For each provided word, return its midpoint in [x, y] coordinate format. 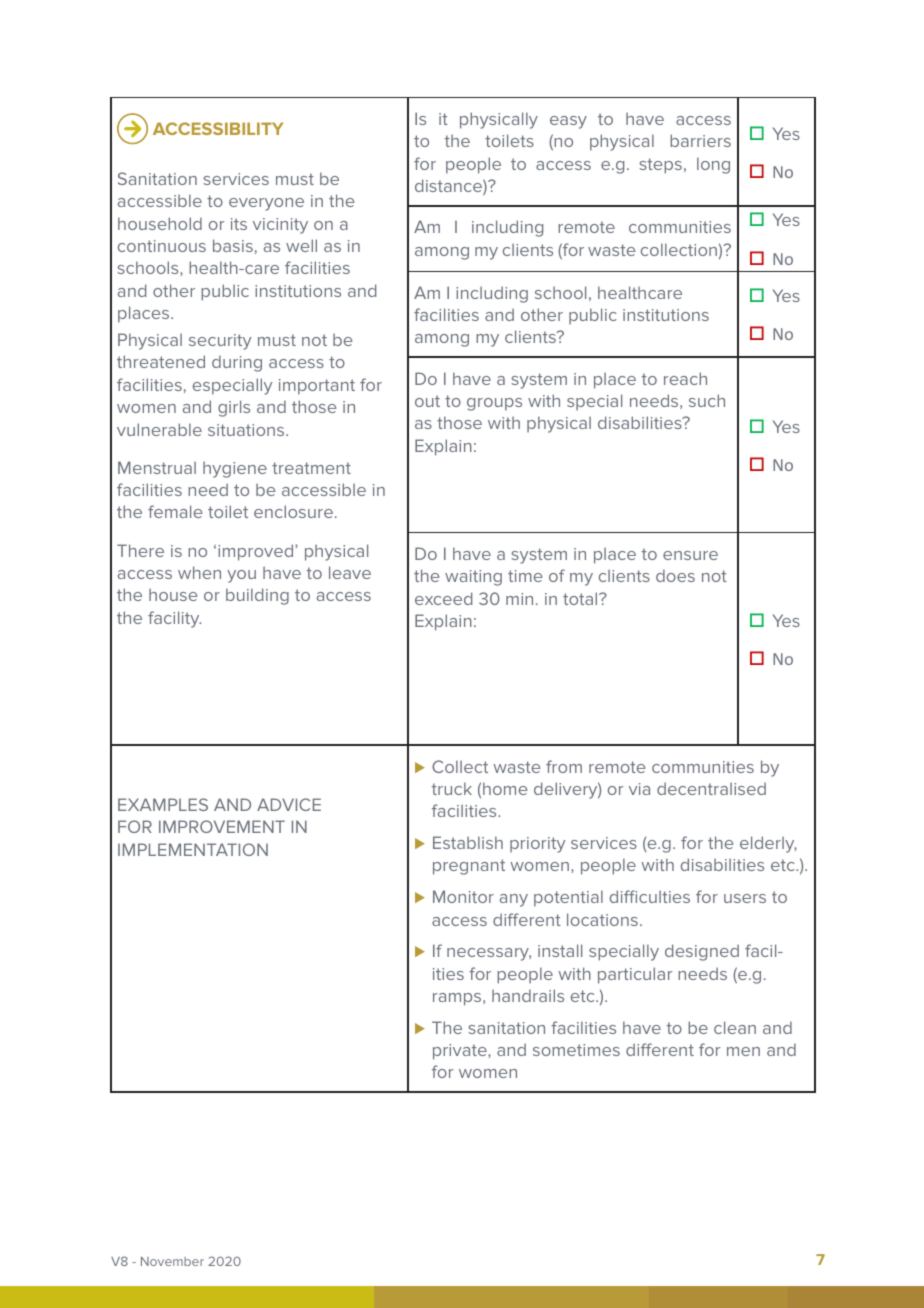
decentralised [711, 788]
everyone [266, 204]
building [257, 596]
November [172, 1261]
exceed [443, 598]
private [461, 1052]
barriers [700, 140]
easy [568, 122]
